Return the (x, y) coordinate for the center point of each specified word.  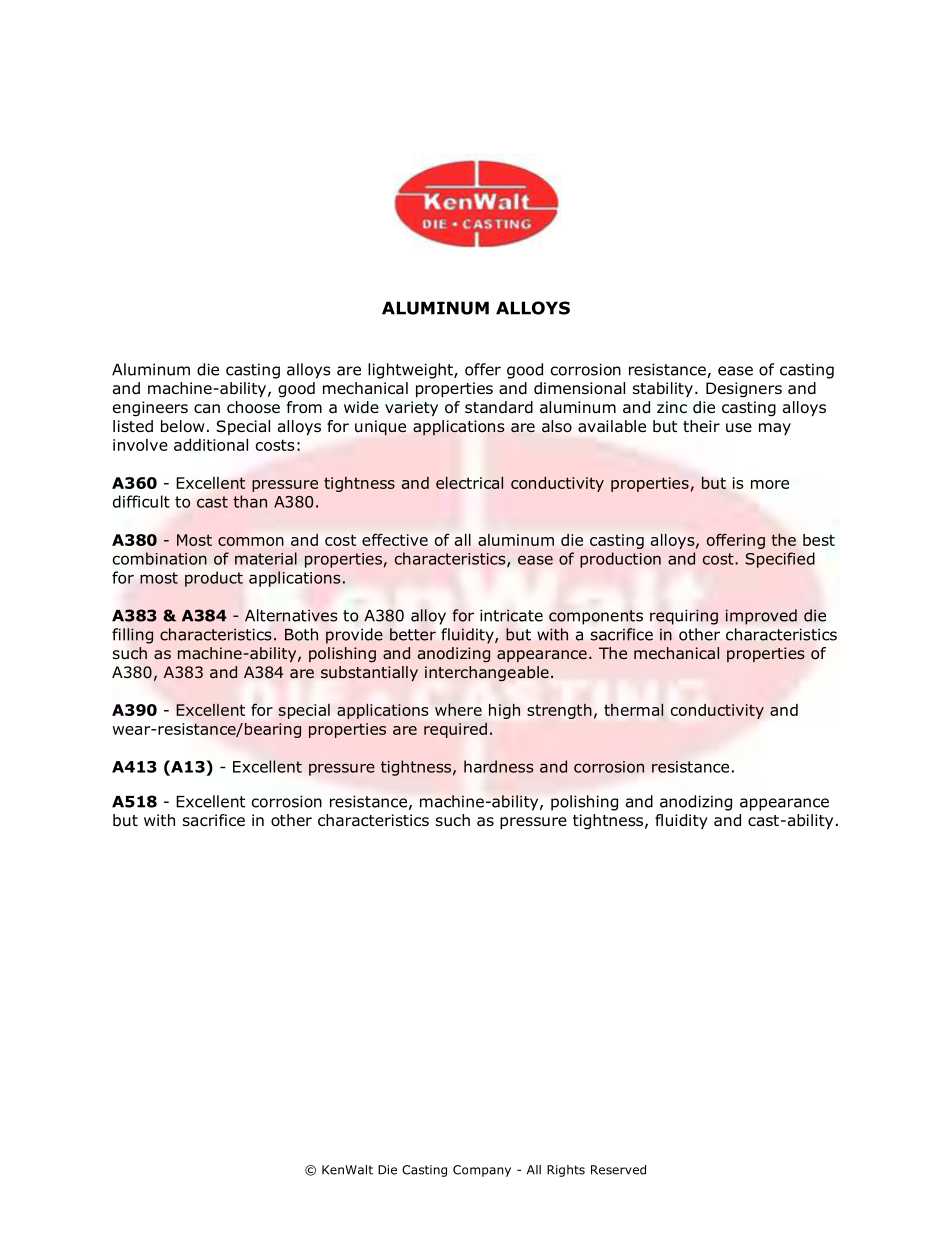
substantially (369, 673)
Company (482, 1171)
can (207, 409)
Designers (744, 390)
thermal (633, 709)
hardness (498, 766)
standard (499, 407)
